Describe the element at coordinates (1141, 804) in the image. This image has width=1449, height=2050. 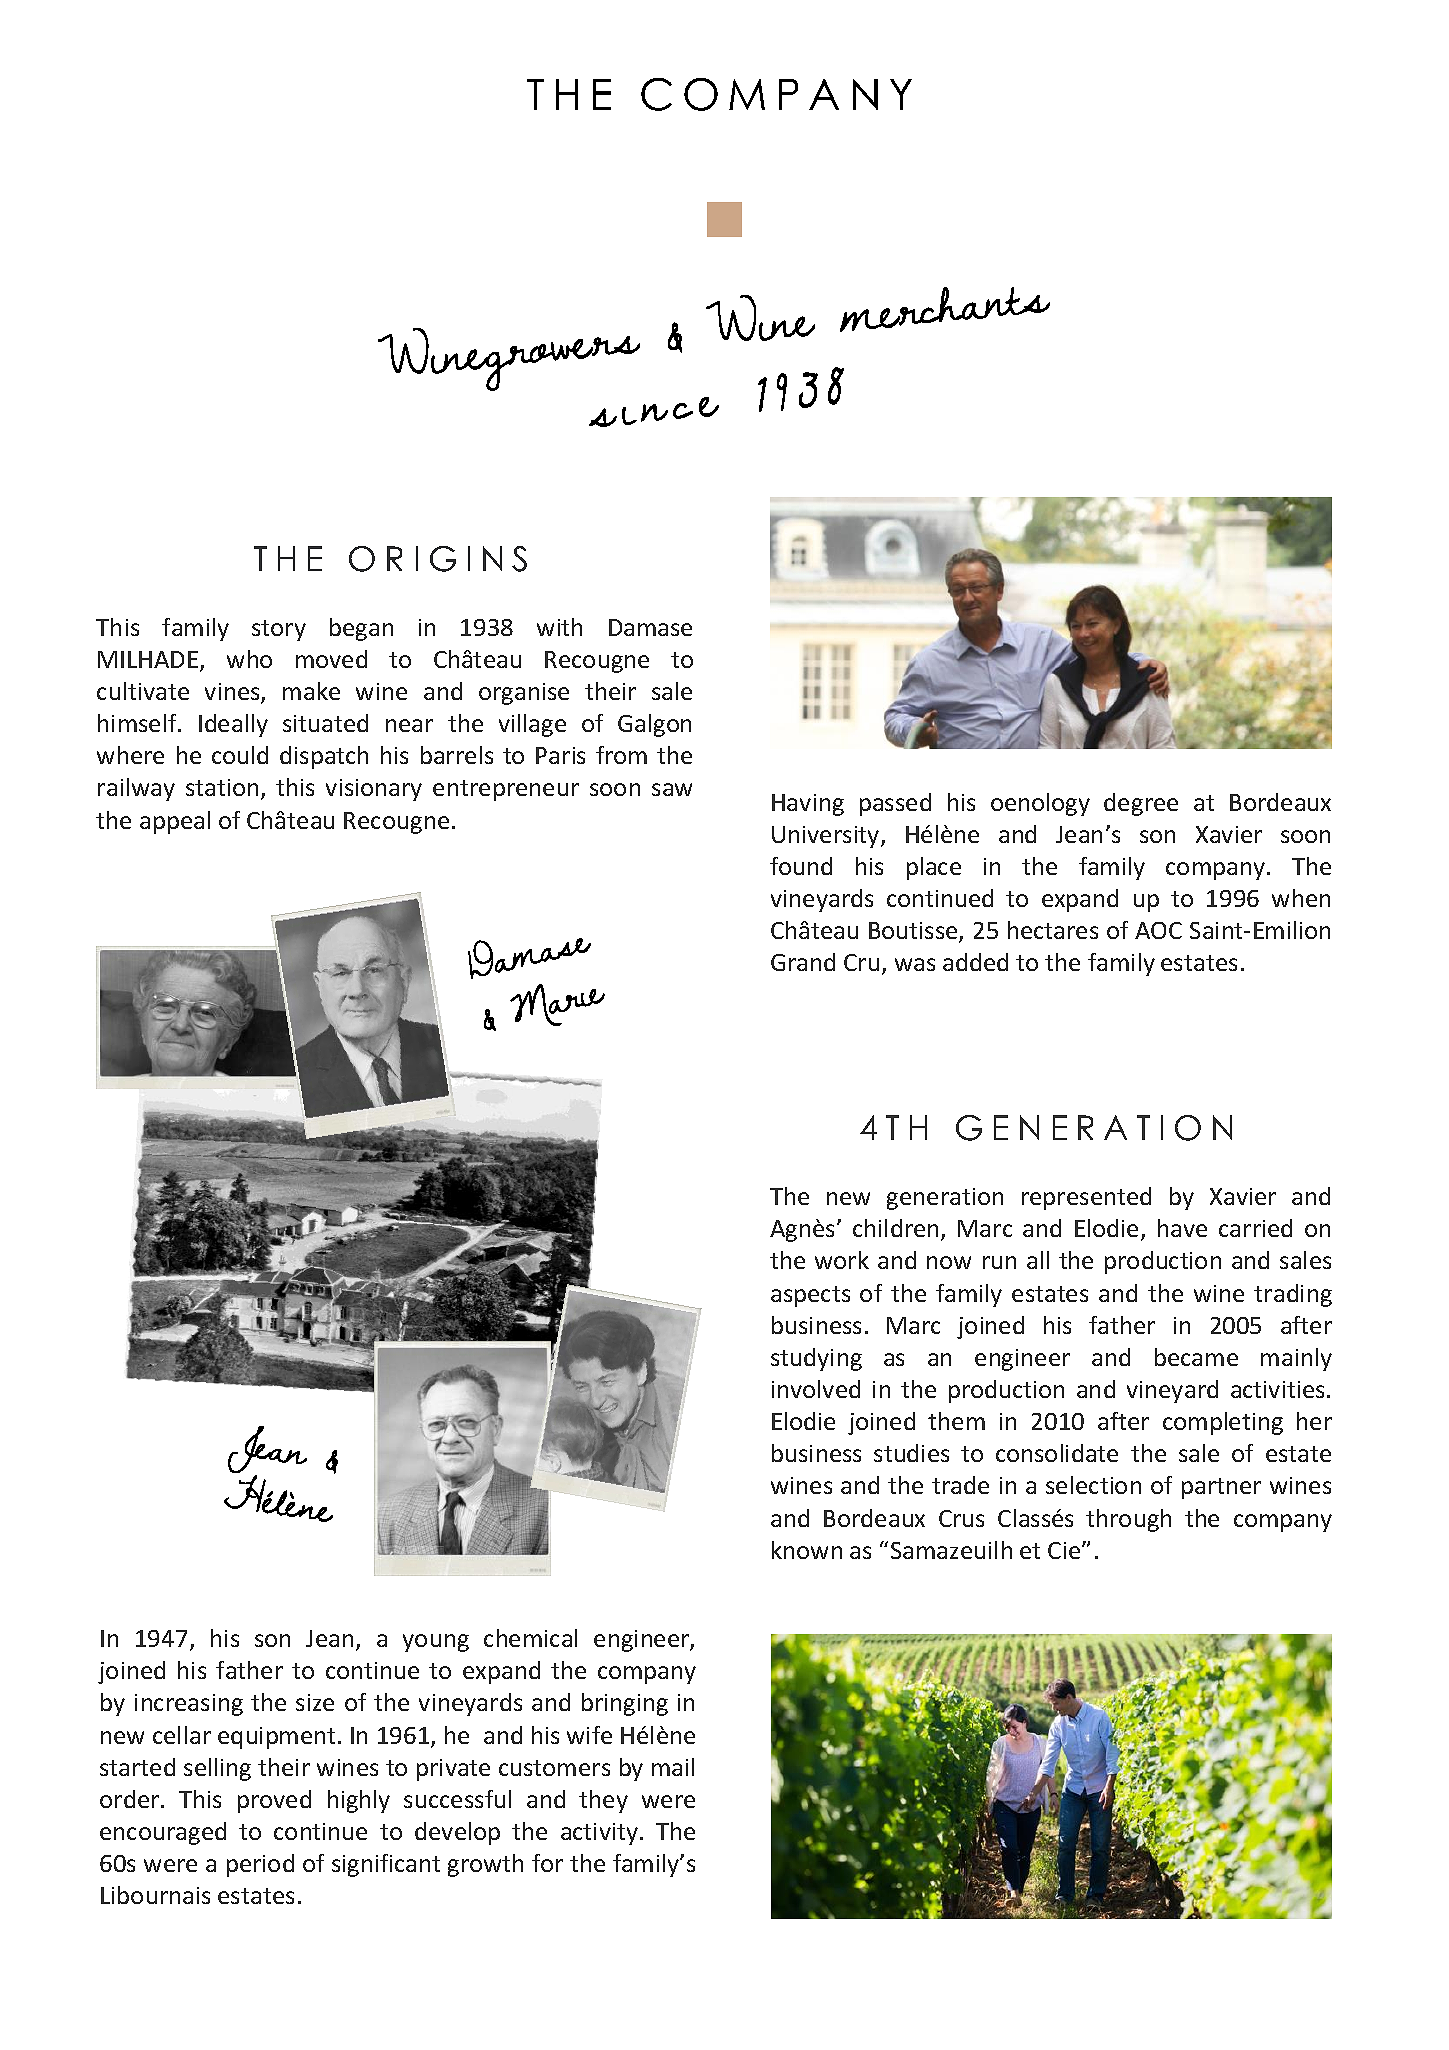
I see `degree` at that location.
